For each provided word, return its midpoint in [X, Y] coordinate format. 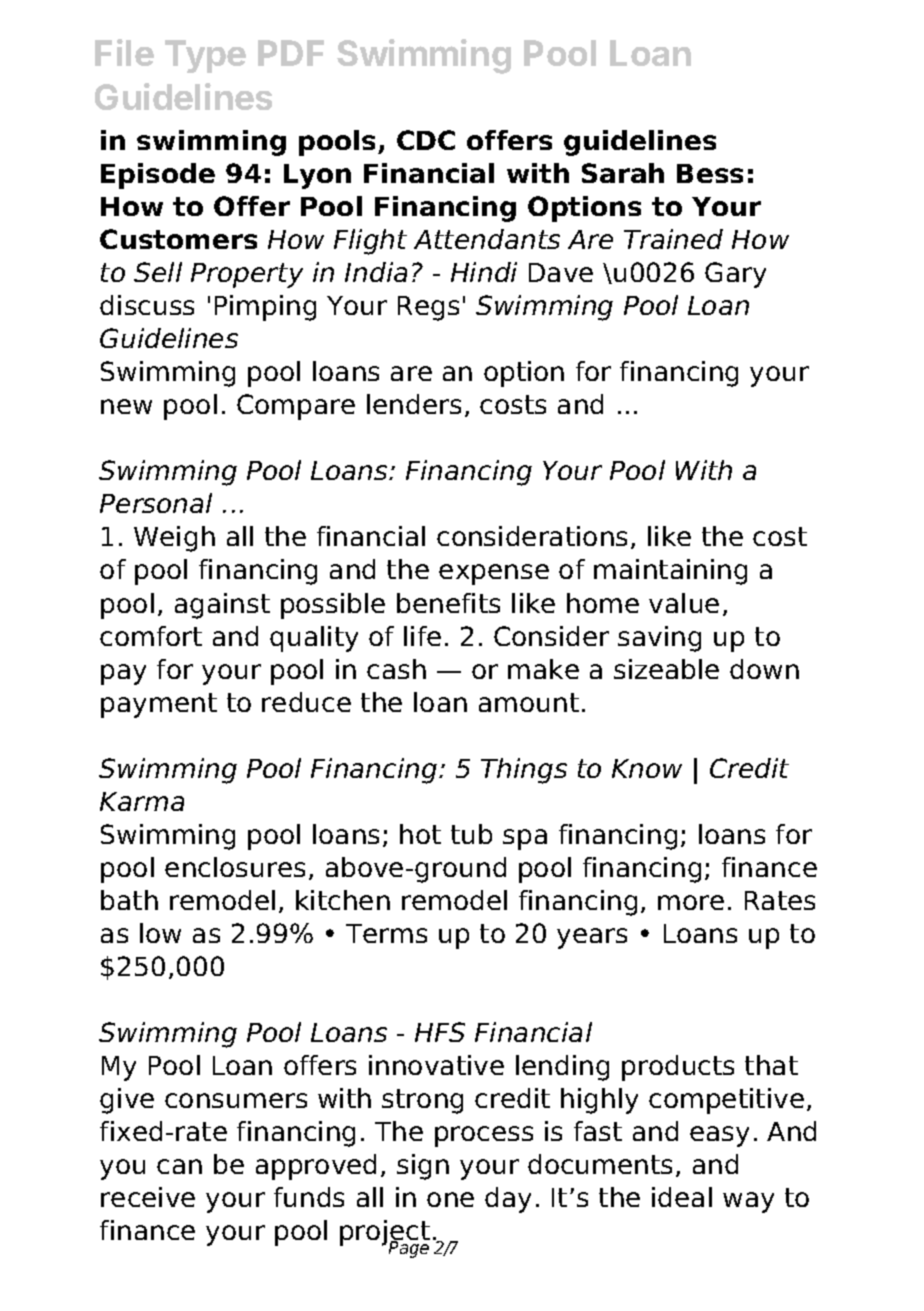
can [179, 1166]
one [450, 1199]
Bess [710, 173]
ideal [682, 1197]
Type [205, 56]
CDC [426, 140]
